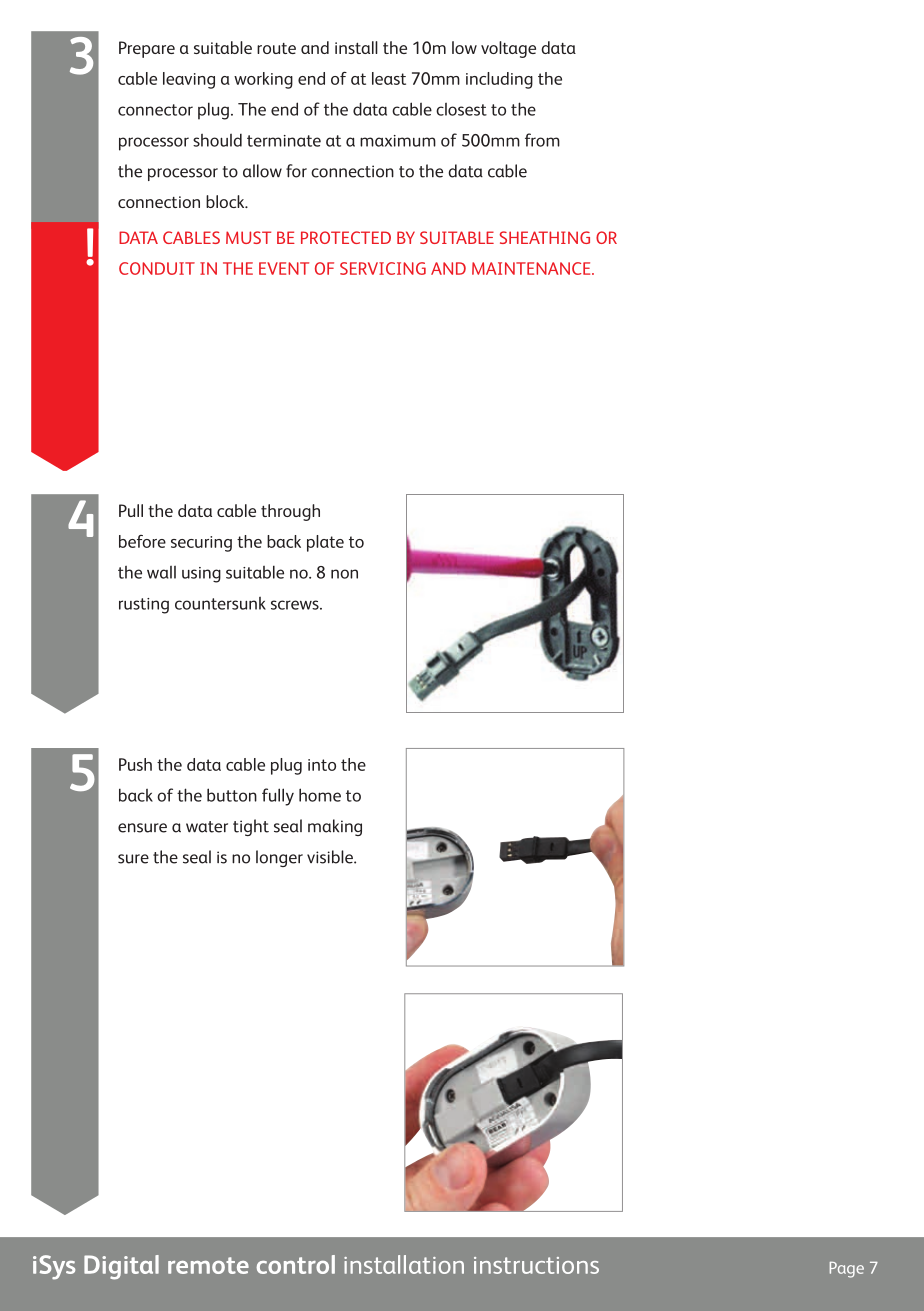 This image has height=1311, width=924. What do you see at coordinates (325, 543) in the image?
I see `plate` at bounding box center [325, 543].
